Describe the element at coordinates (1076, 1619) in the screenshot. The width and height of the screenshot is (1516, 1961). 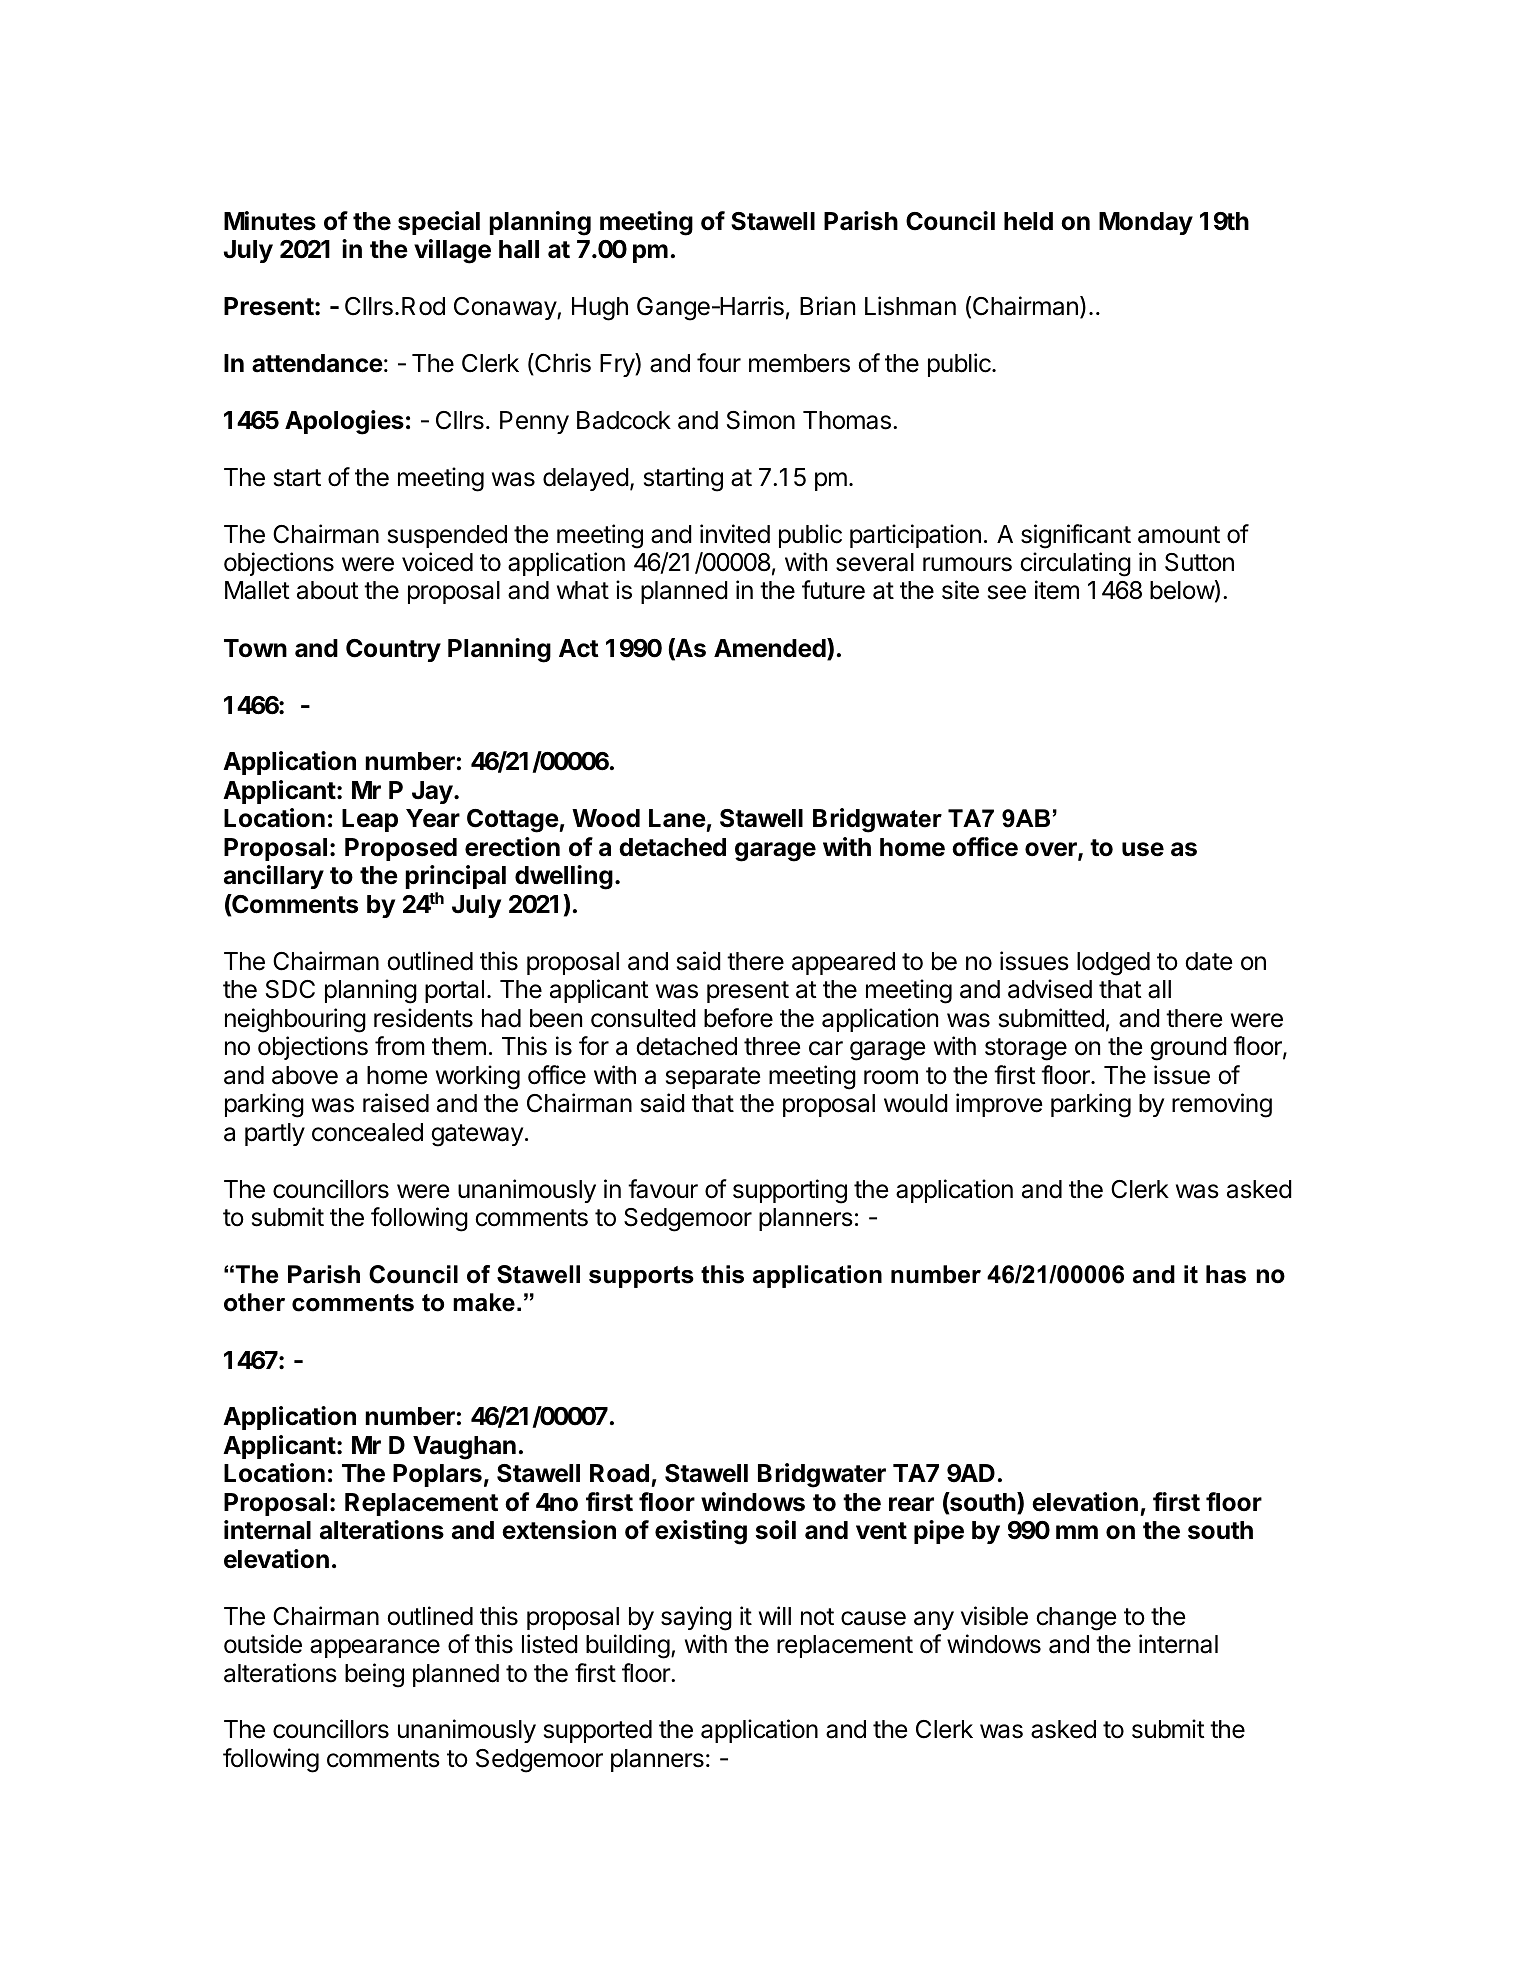
I see `change` at that location.
